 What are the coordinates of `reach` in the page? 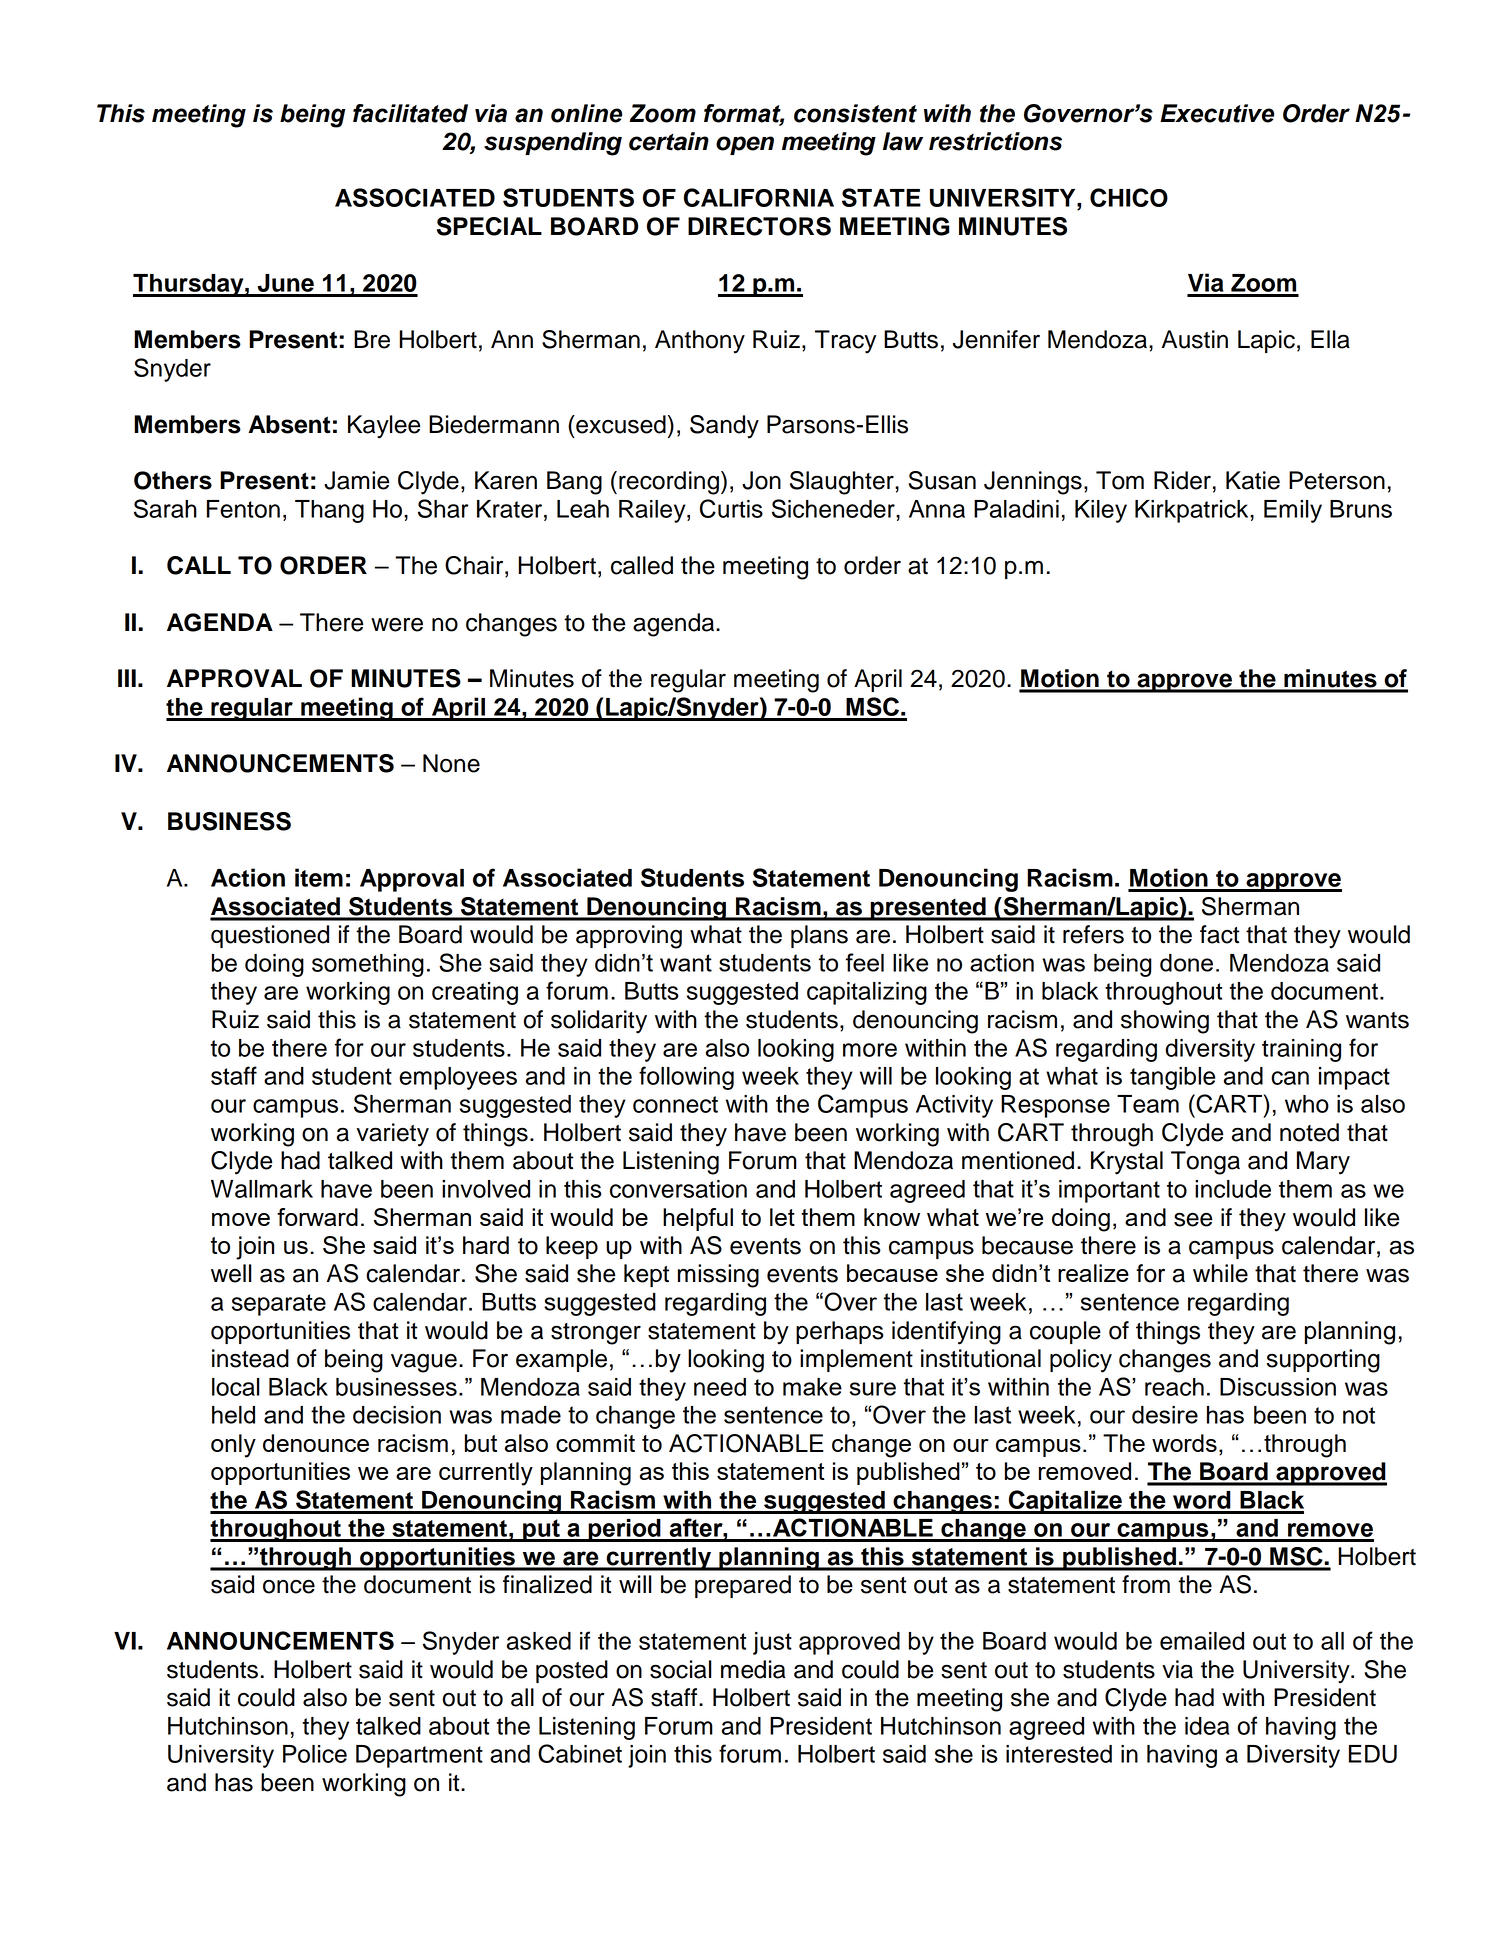 It's located at (1174, 1387).
